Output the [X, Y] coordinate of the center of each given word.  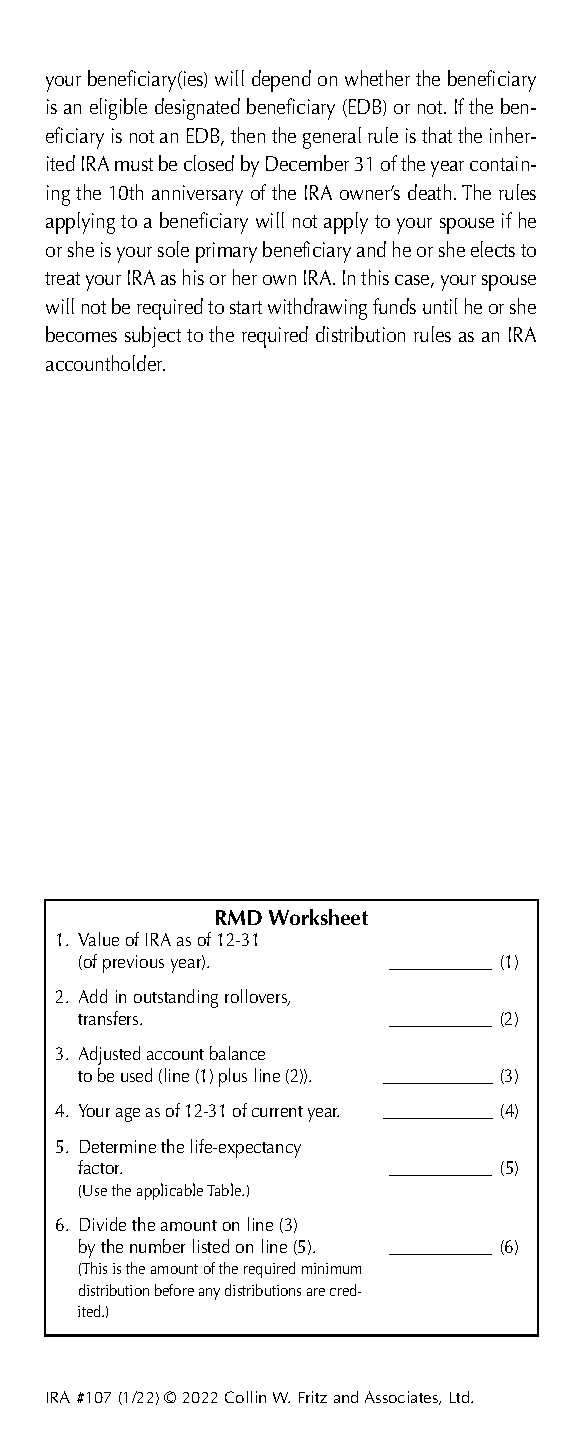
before [174, 1290]
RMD [239, 917]
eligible [118, 109]
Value [98, 939]
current [277, 1111]
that [437, 135]
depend [281, 81]
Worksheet [318, 917]
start [246, 307]
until [440, 306]
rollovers [257, 997]
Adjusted [109, 1055]
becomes [81, 334]
